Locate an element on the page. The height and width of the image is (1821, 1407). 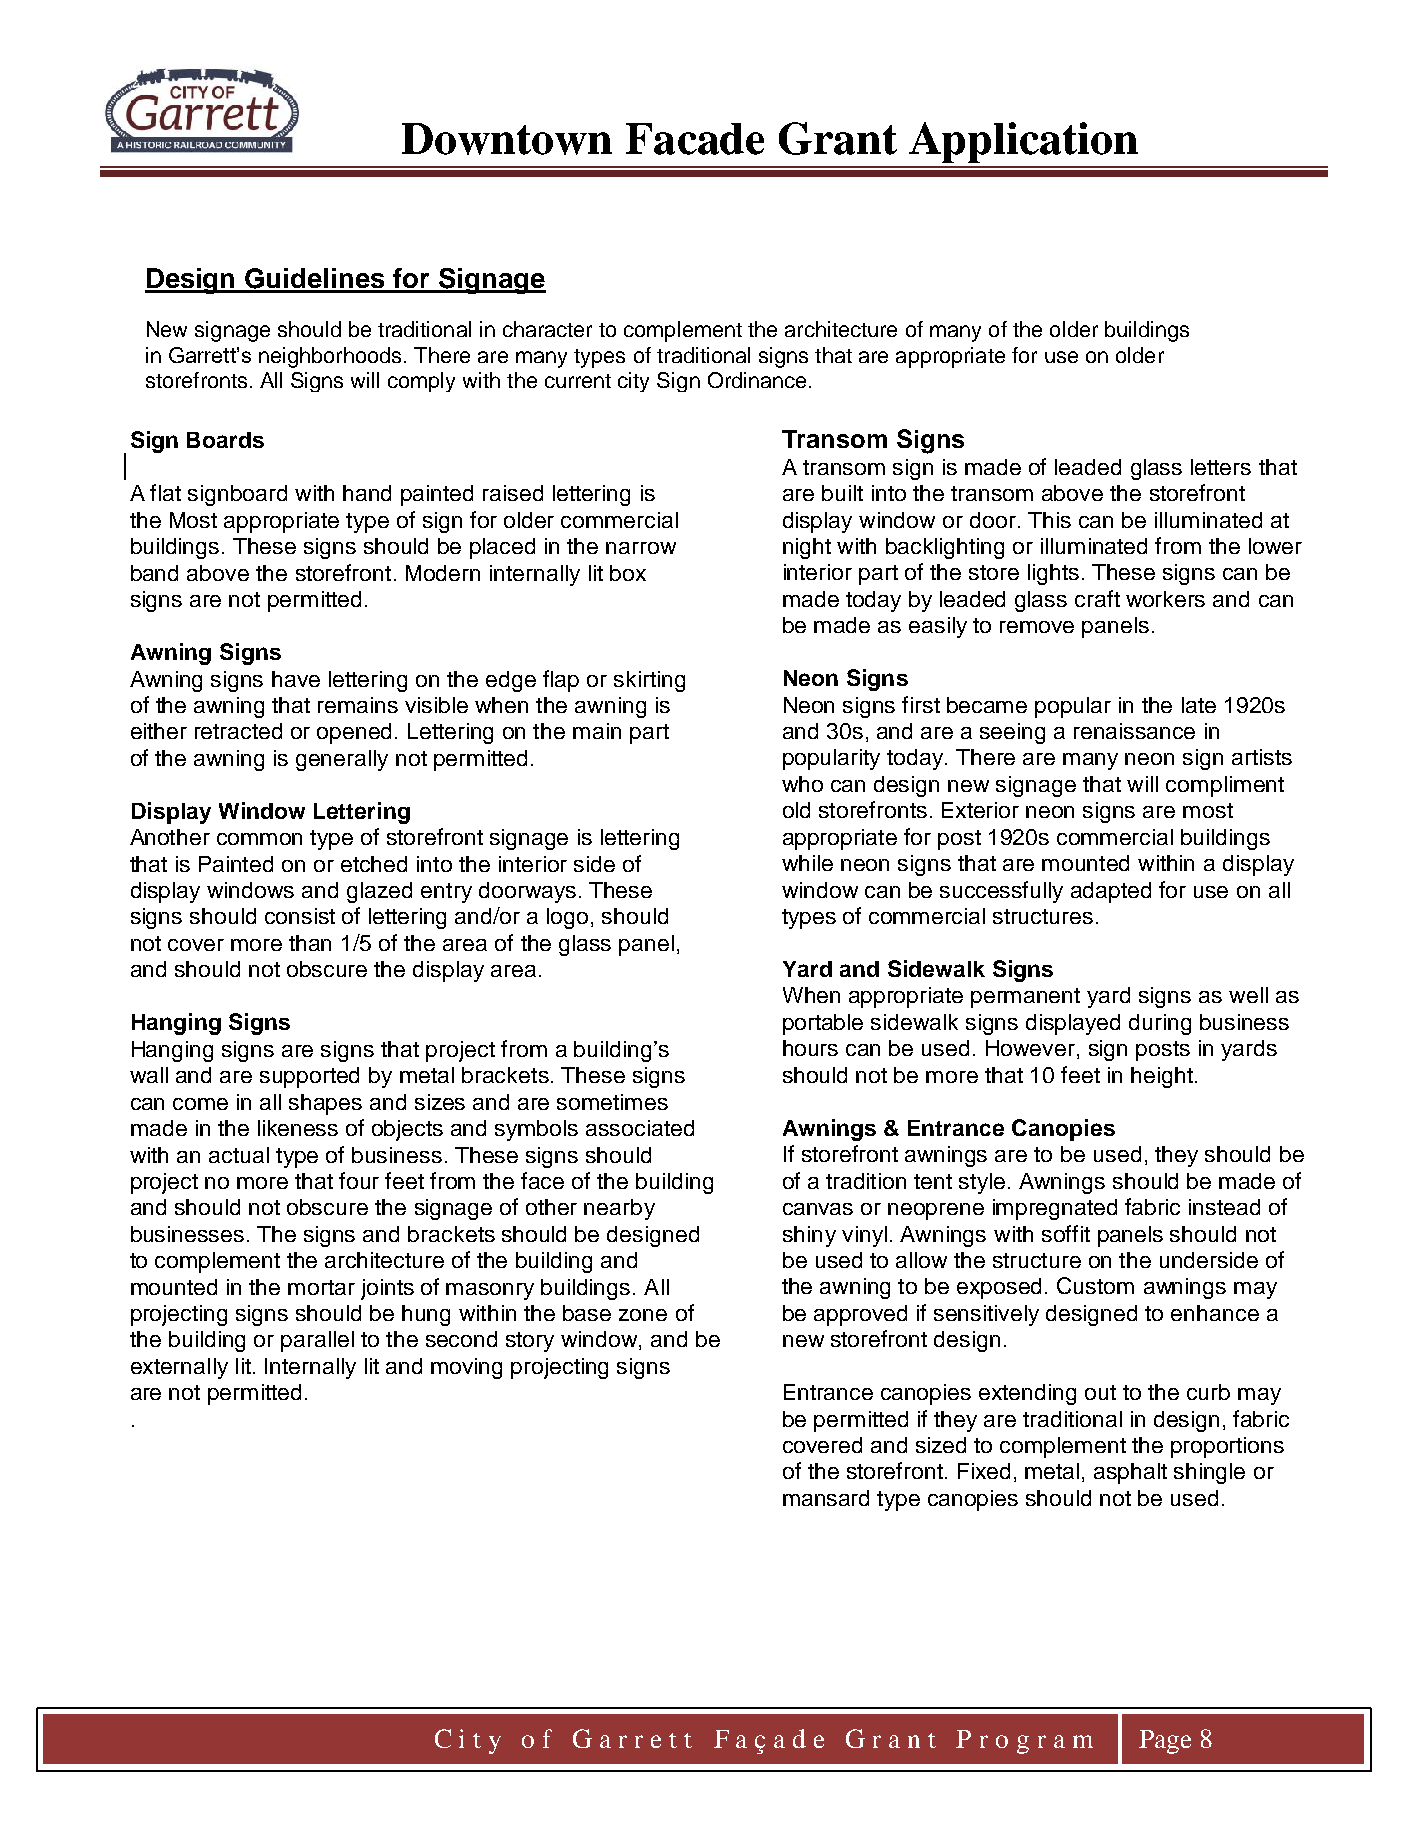
externally is located at coordinates (179, 1368).
